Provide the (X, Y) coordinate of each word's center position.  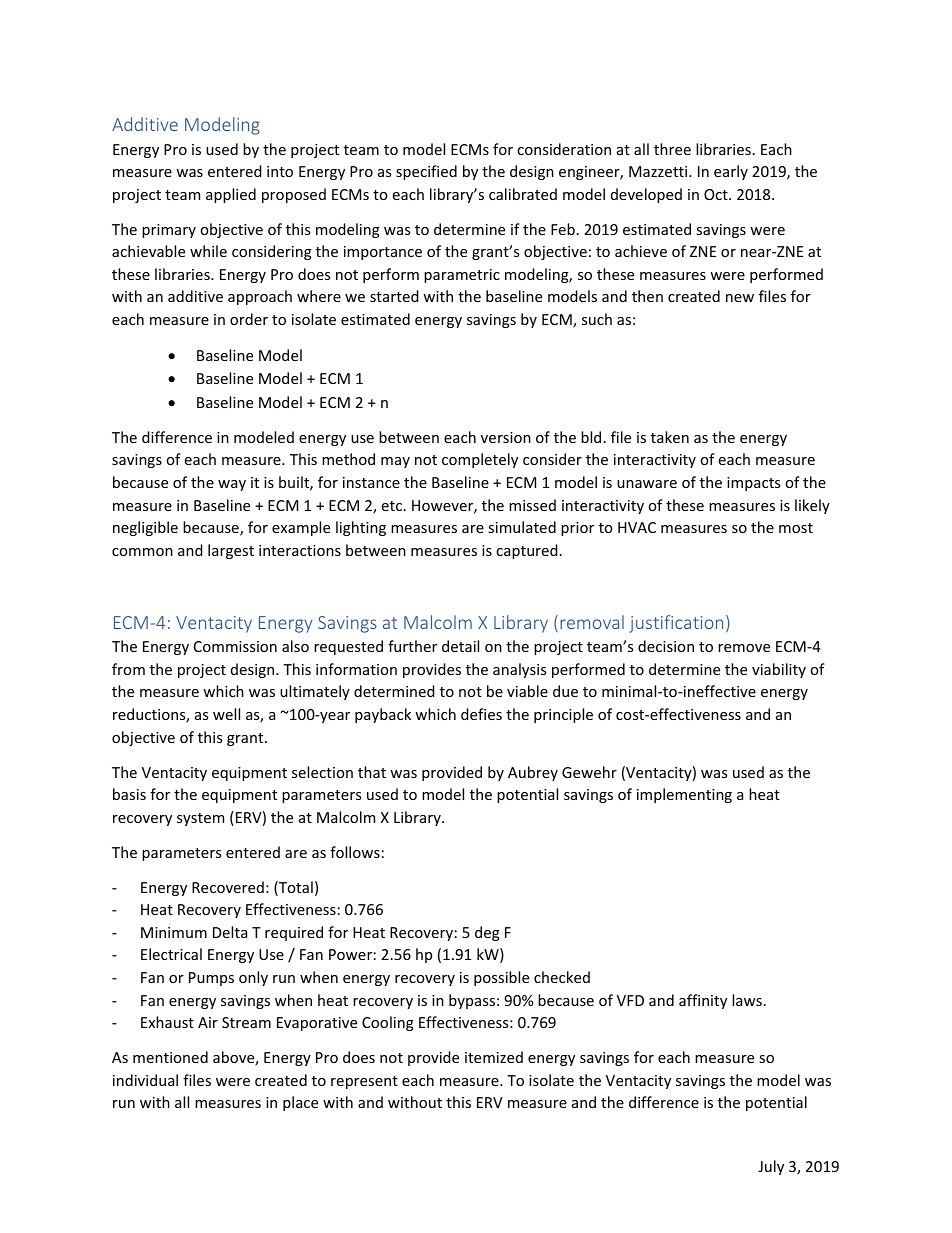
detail (460, 646)
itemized (494, 1057)
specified (426, 172)
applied (231, 195)
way (232, 485)
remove (744, 648)
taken (670, 437)
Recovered (228, 887)
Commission (235, 646)
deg (487, 933)
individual (145, 1080)
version (506, 437)
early (731, 172)
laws (747, 1000)
